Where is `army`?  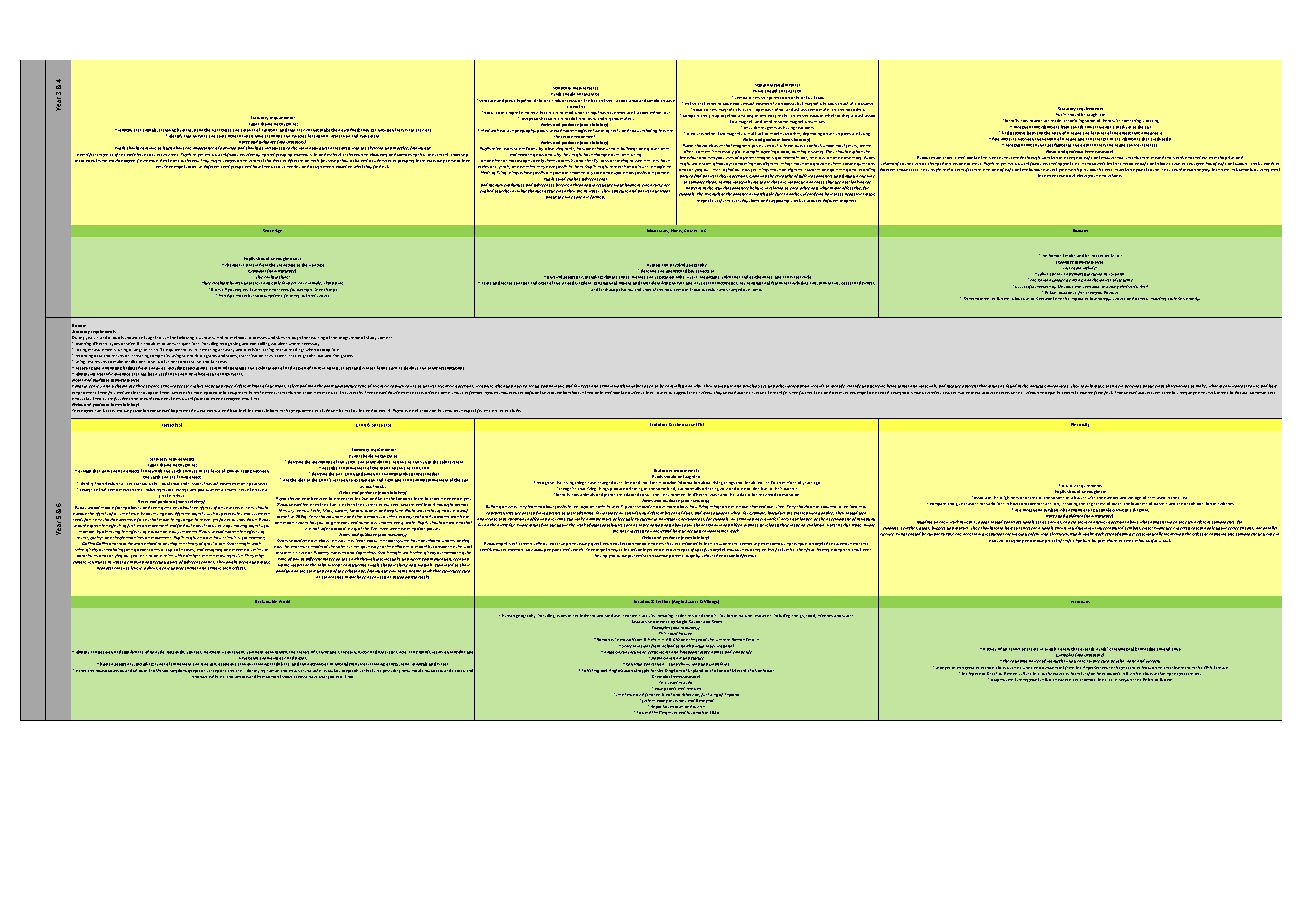
army is located at coordinates (1128, 280).
